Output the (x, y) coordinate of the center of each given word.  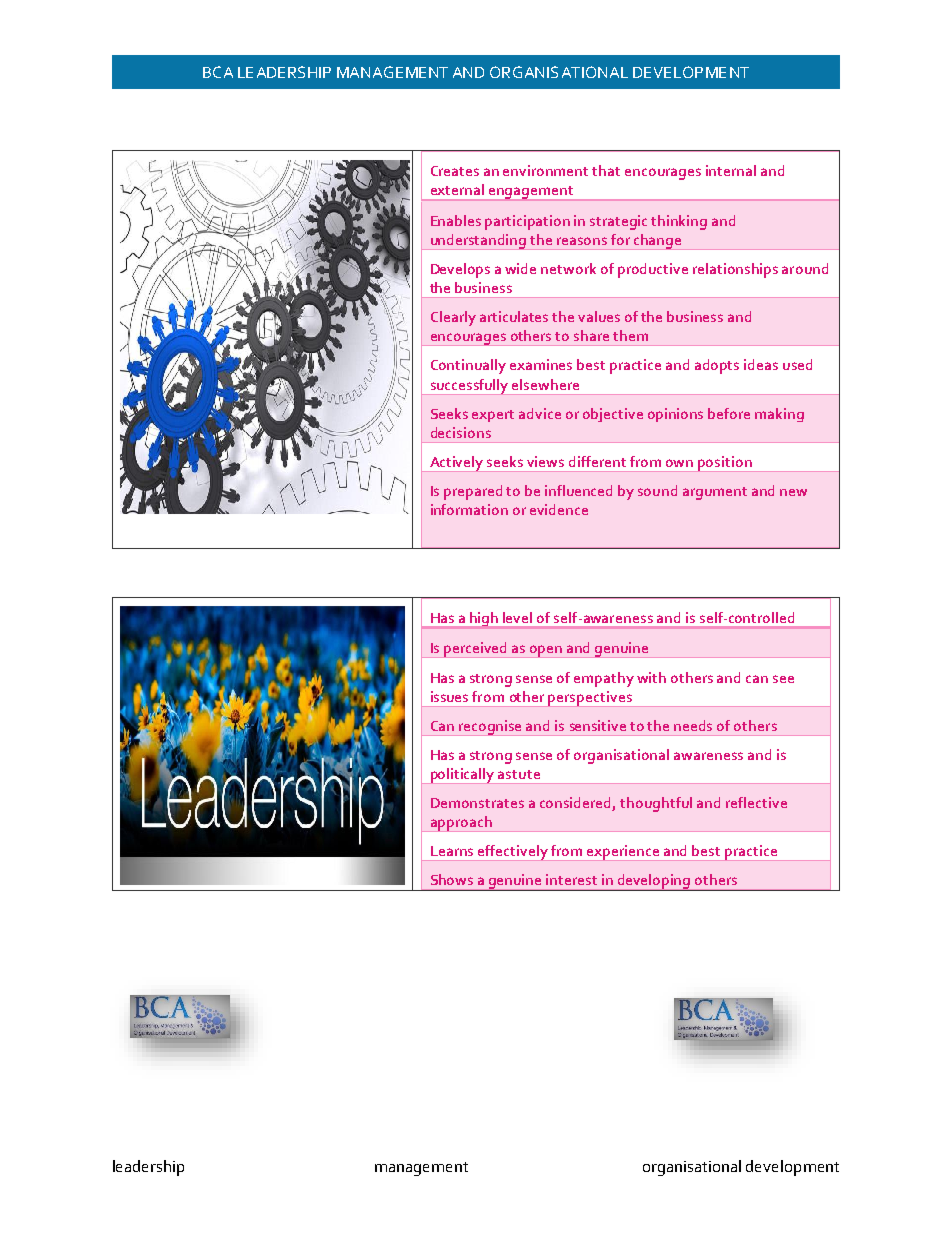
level (517, 617)
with (651, 677)
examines (541, 364)
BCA (218, 72)
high (484, 620)
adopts (717, 366)
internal (731, 170)
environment (545, 170)
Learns (452, 851)
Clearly (453, 318)
